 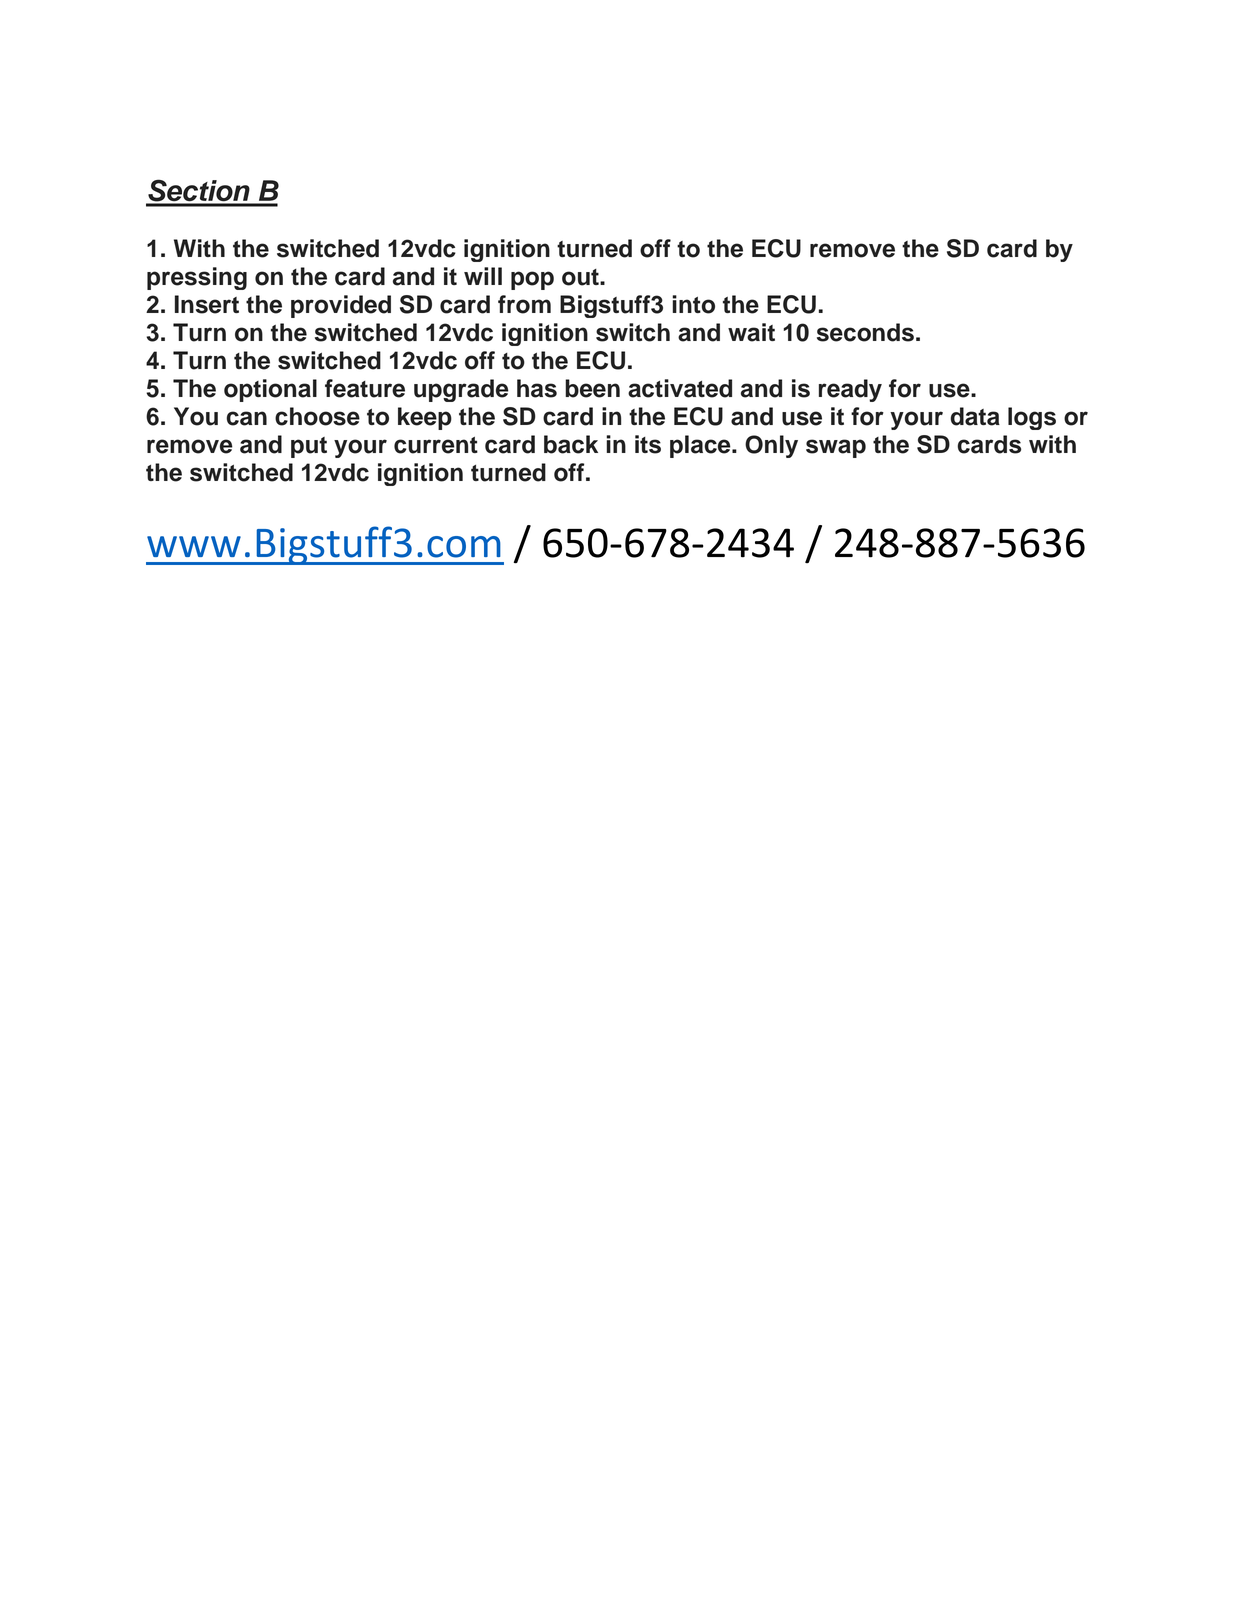 I want to click on put, so click(x=309, y=447).
